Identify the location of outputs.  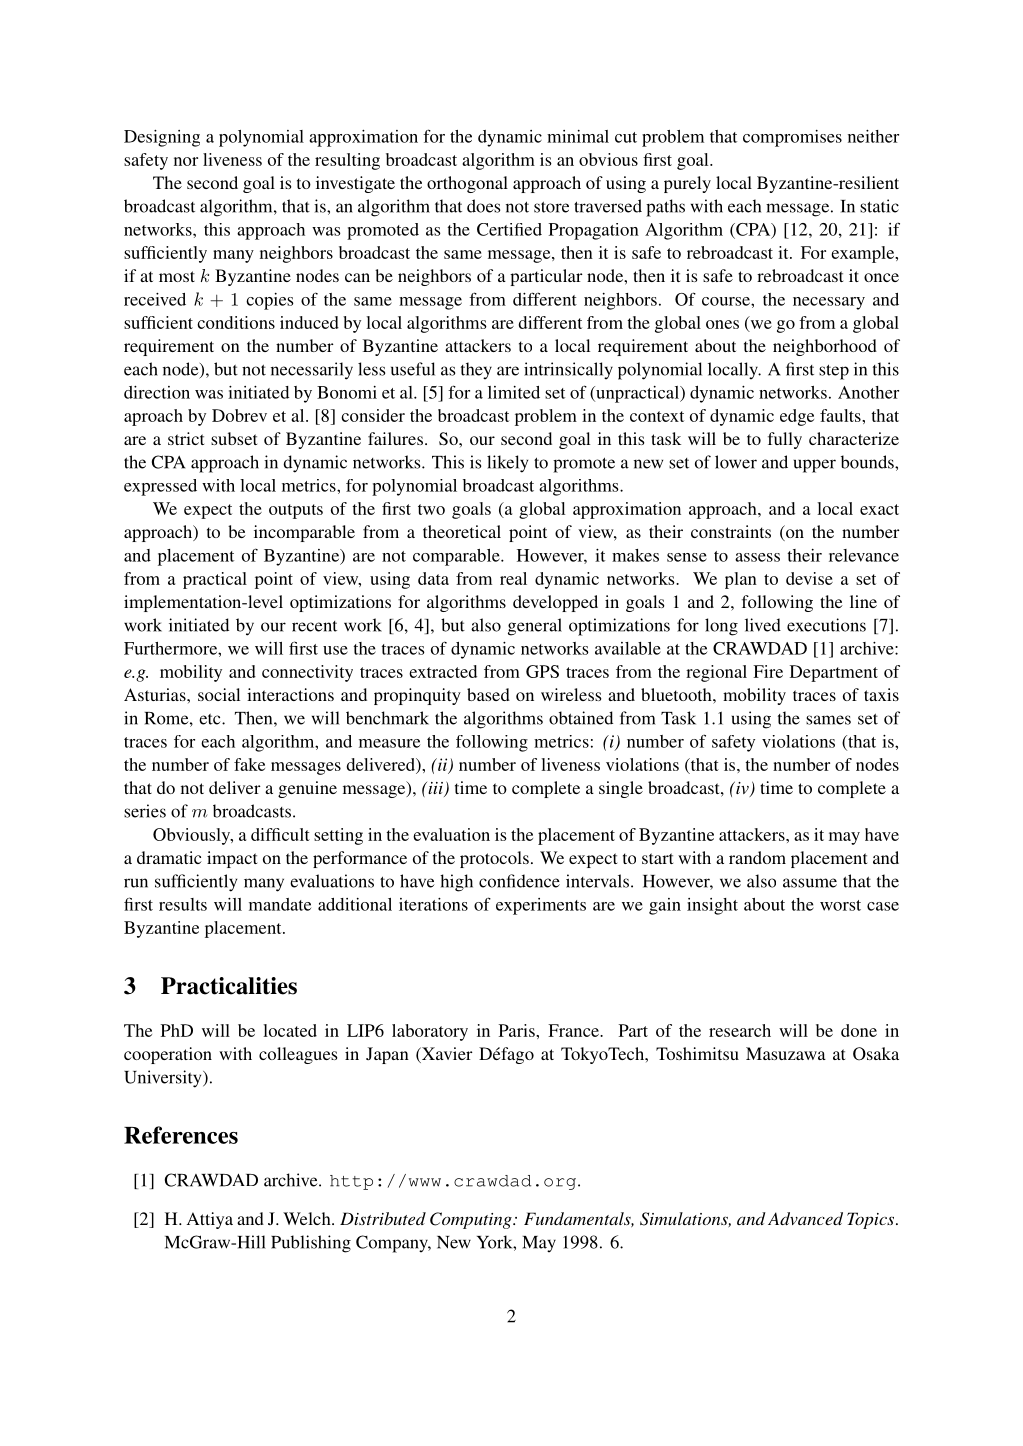
(296, 511).
